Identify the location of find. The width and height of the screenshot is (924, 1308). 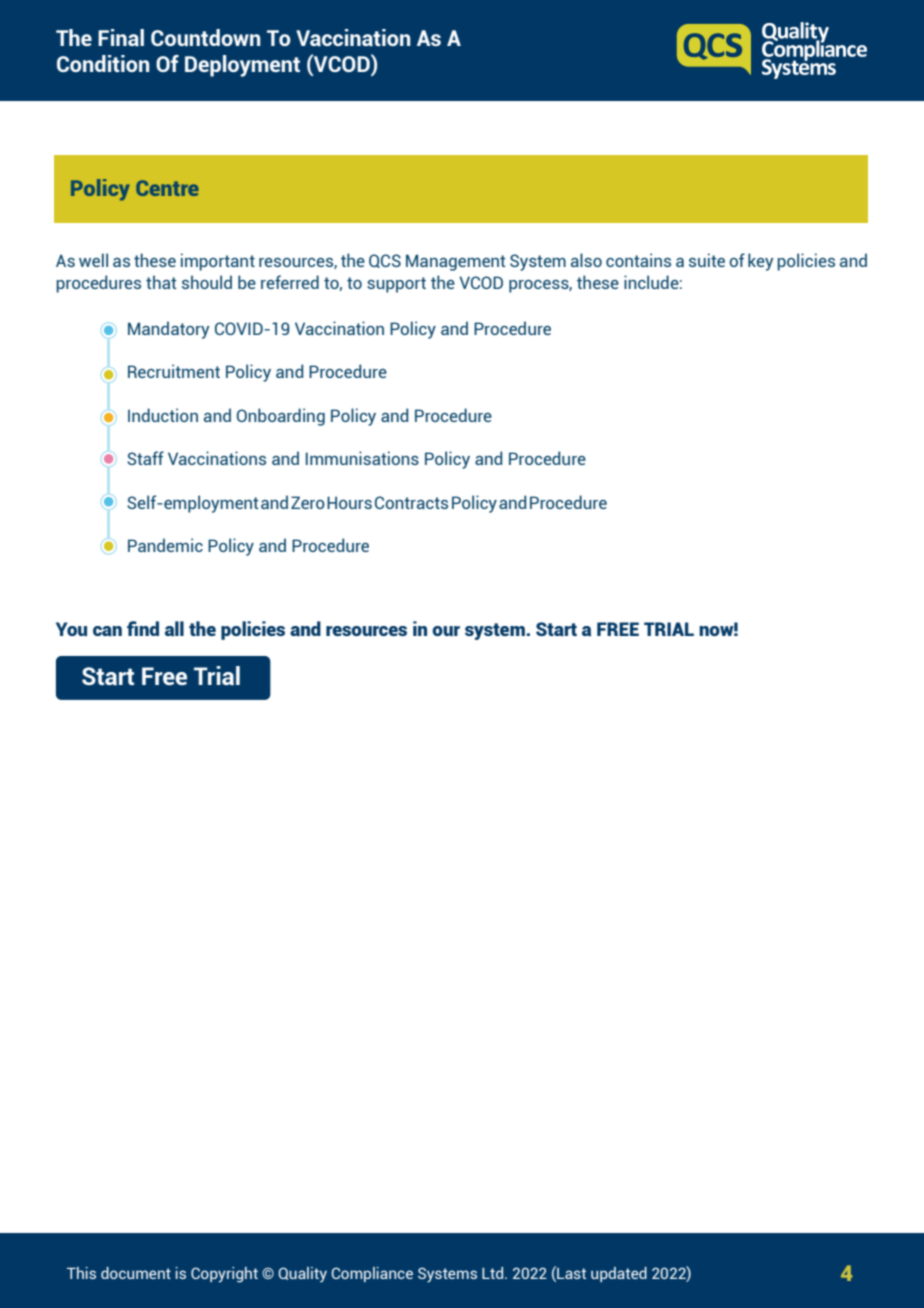
(143, 628).
